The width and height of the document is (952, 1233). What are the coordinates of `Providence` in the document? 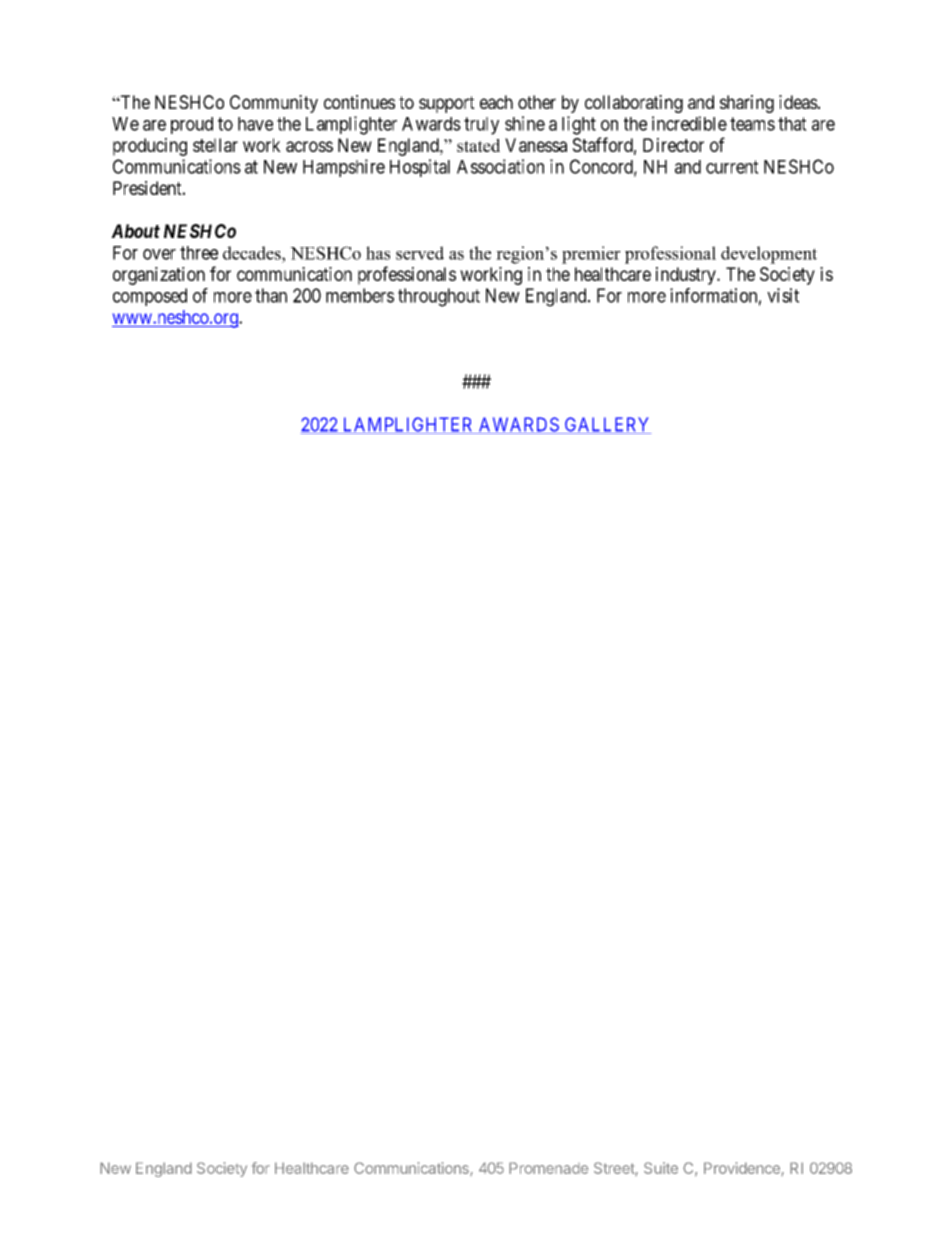 It's located at (743, 1169).
